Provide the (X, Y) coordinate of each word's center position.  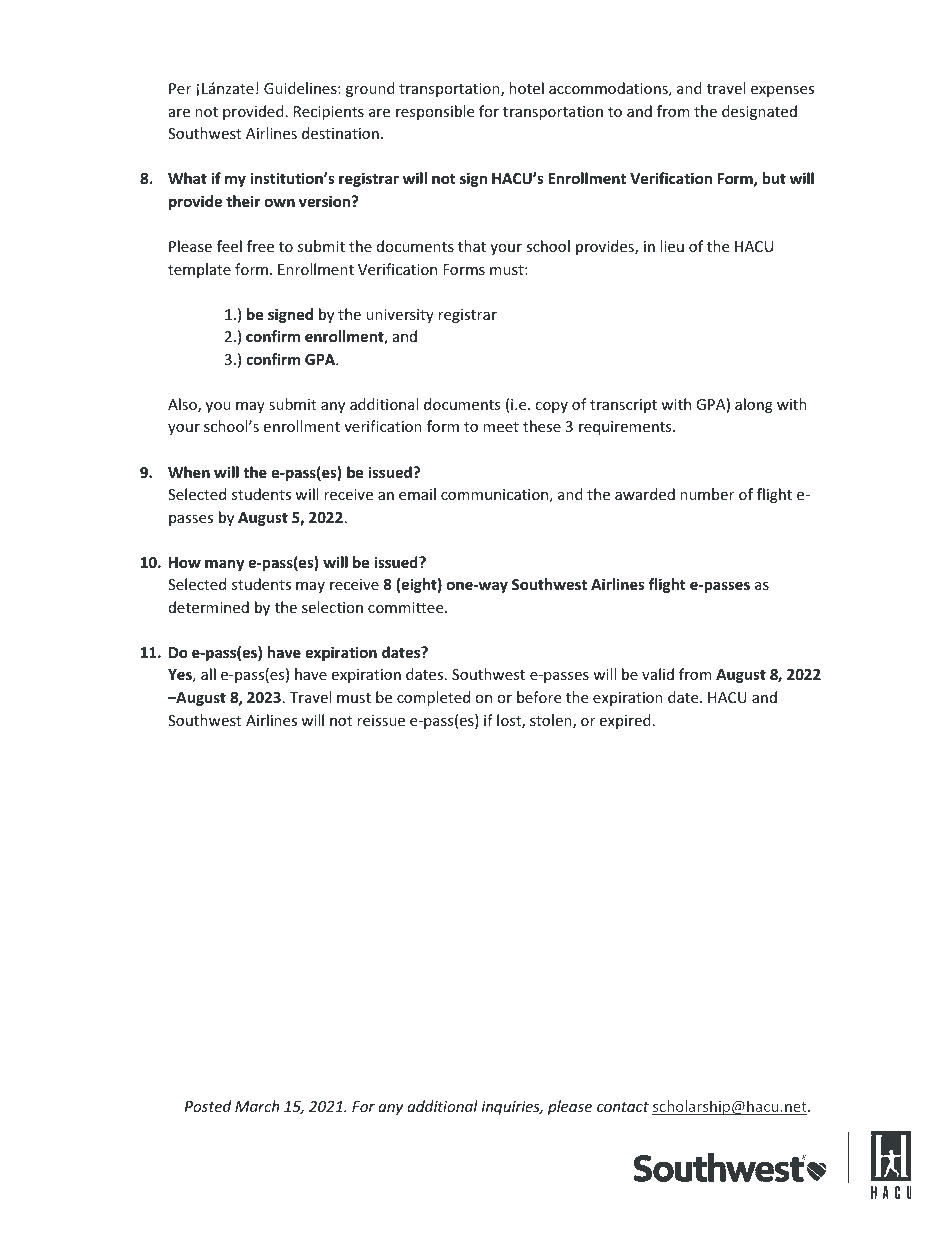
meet (501, 427)
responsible (435, 112)
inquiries (512, 1108)
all (208, 674)
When (189, 472)
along (754, 405)
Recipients (329, 113)
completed (433, 698)
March (257, 1106)
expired (625, 721)
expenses (782, 91)
